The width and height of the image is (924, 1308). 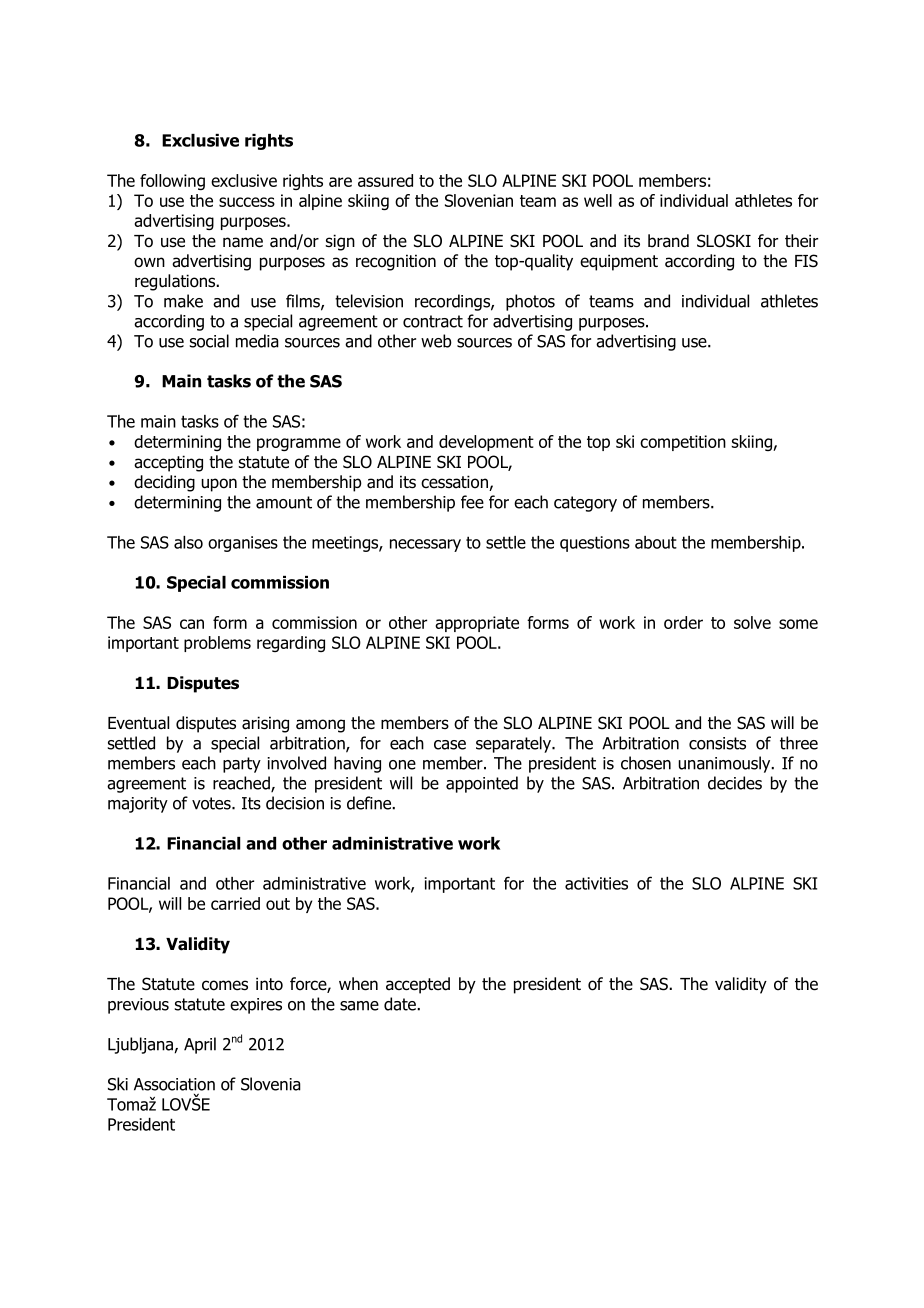 I want to click on date, so click(x=401, y=1004).
